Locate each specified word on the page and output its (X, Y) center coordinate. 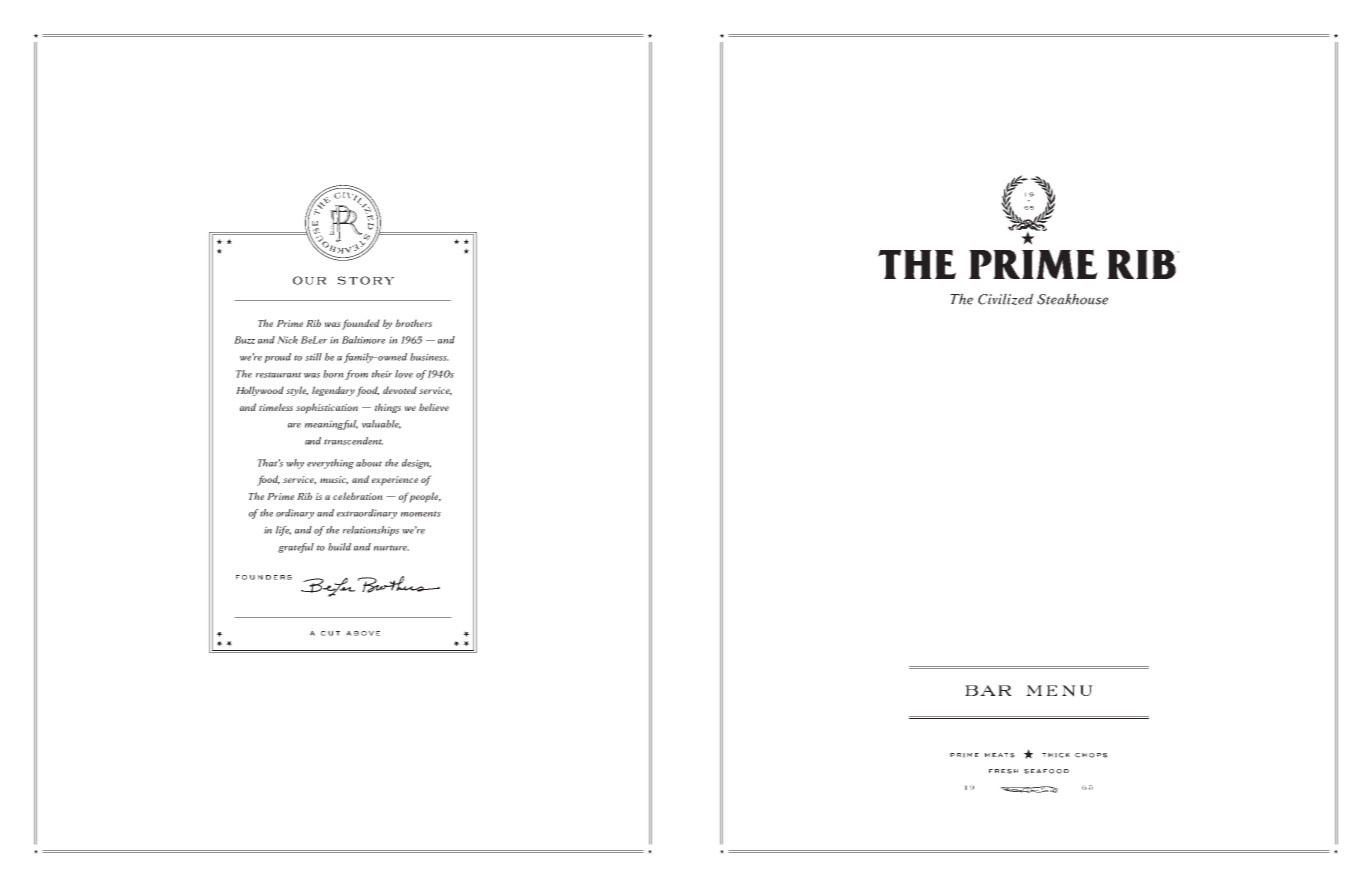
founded (361, 324)
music (334, 480)
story (366, 280)
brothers (413, 323)
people (425, 497)
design (416, 464)
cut (330, 633)
